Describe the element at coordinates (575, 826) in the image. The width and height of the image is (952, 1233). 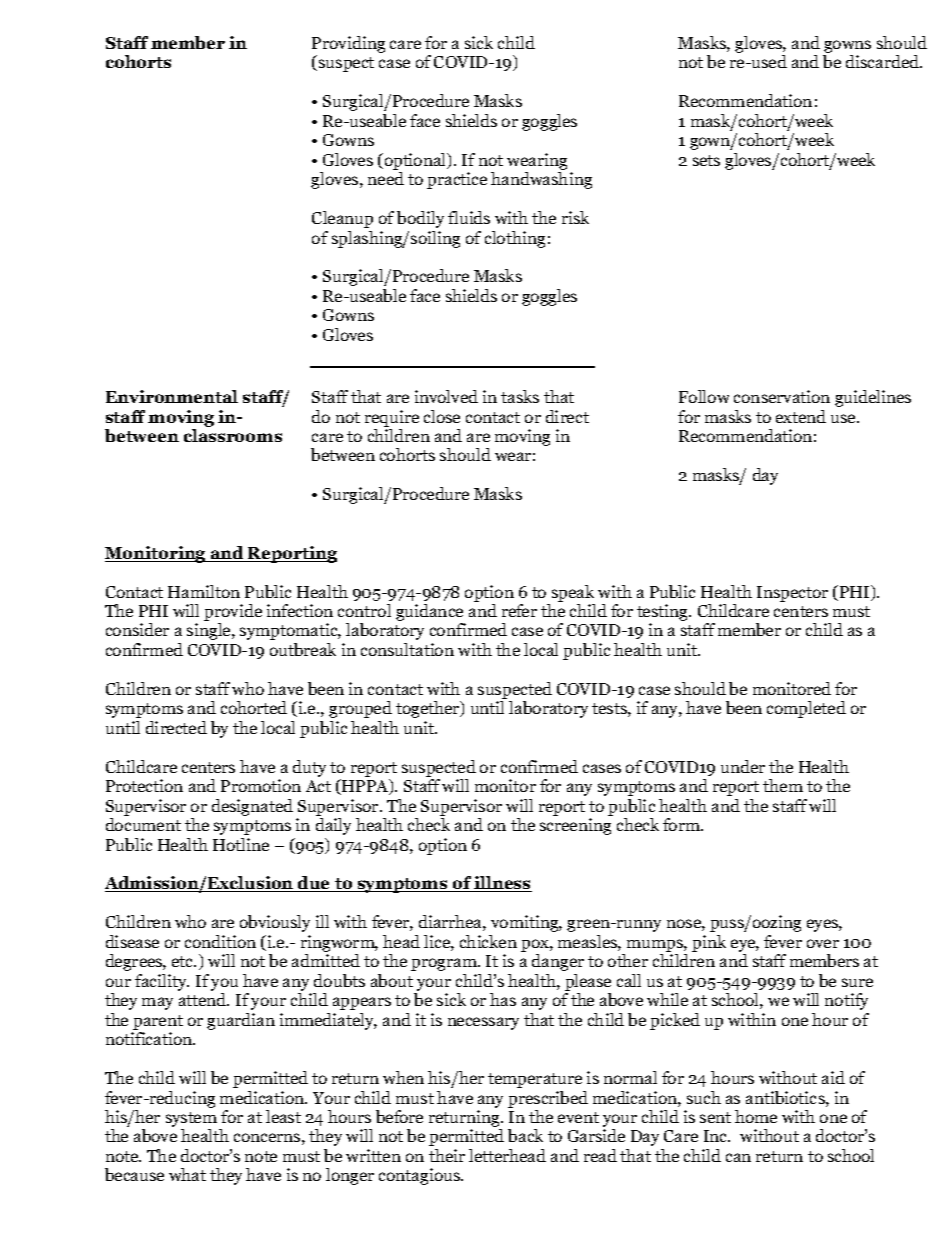
I see `screening` at that location.
